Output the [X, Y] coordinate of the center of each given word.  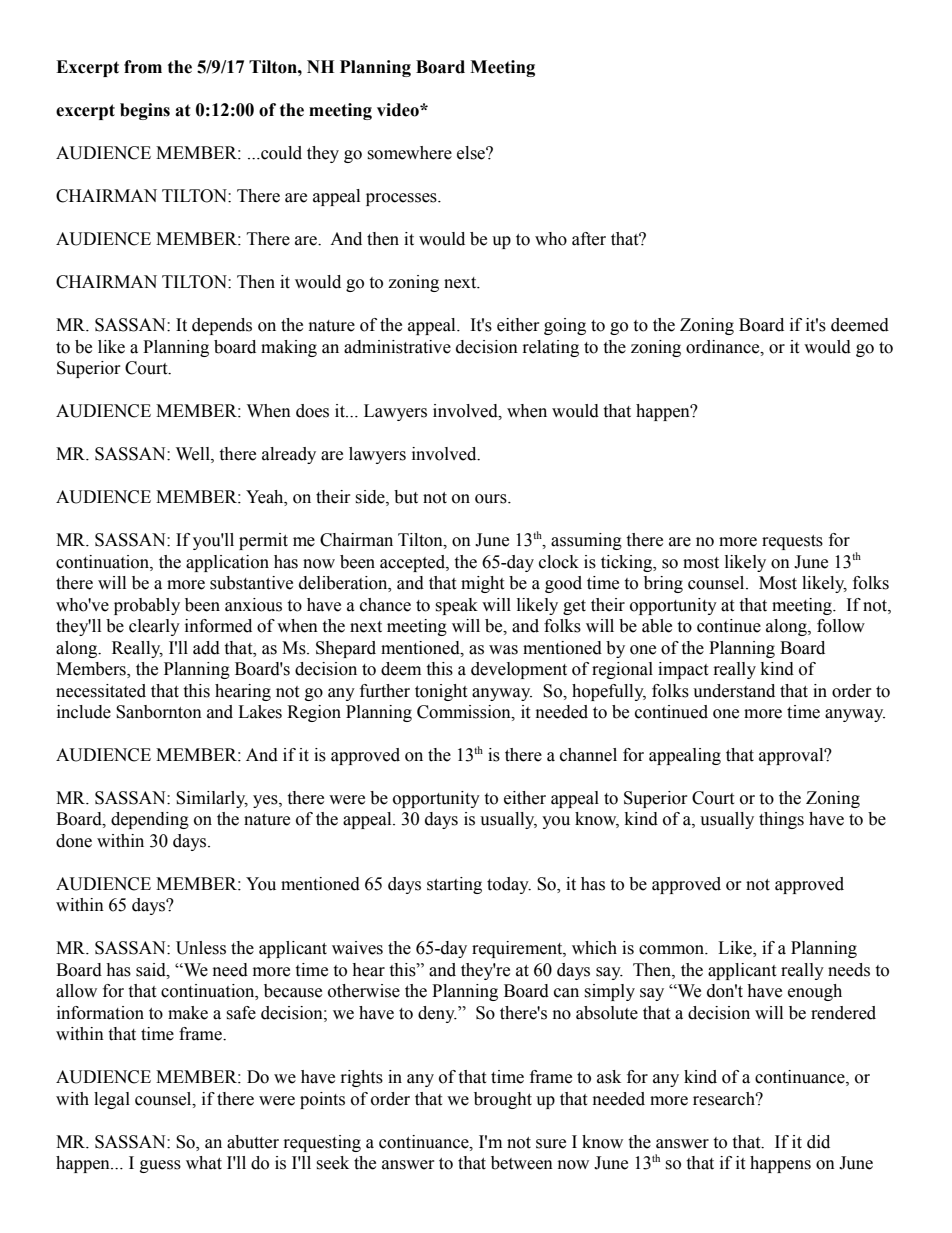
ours [492, 499]
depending [150, 820]
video [399, 110]
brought [503, 1100]
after [589, 239]
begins [145, 111]
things [781, 820]
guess [160, 1166]
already [289, 455]
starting [454, 885]
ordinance [724, 347]
